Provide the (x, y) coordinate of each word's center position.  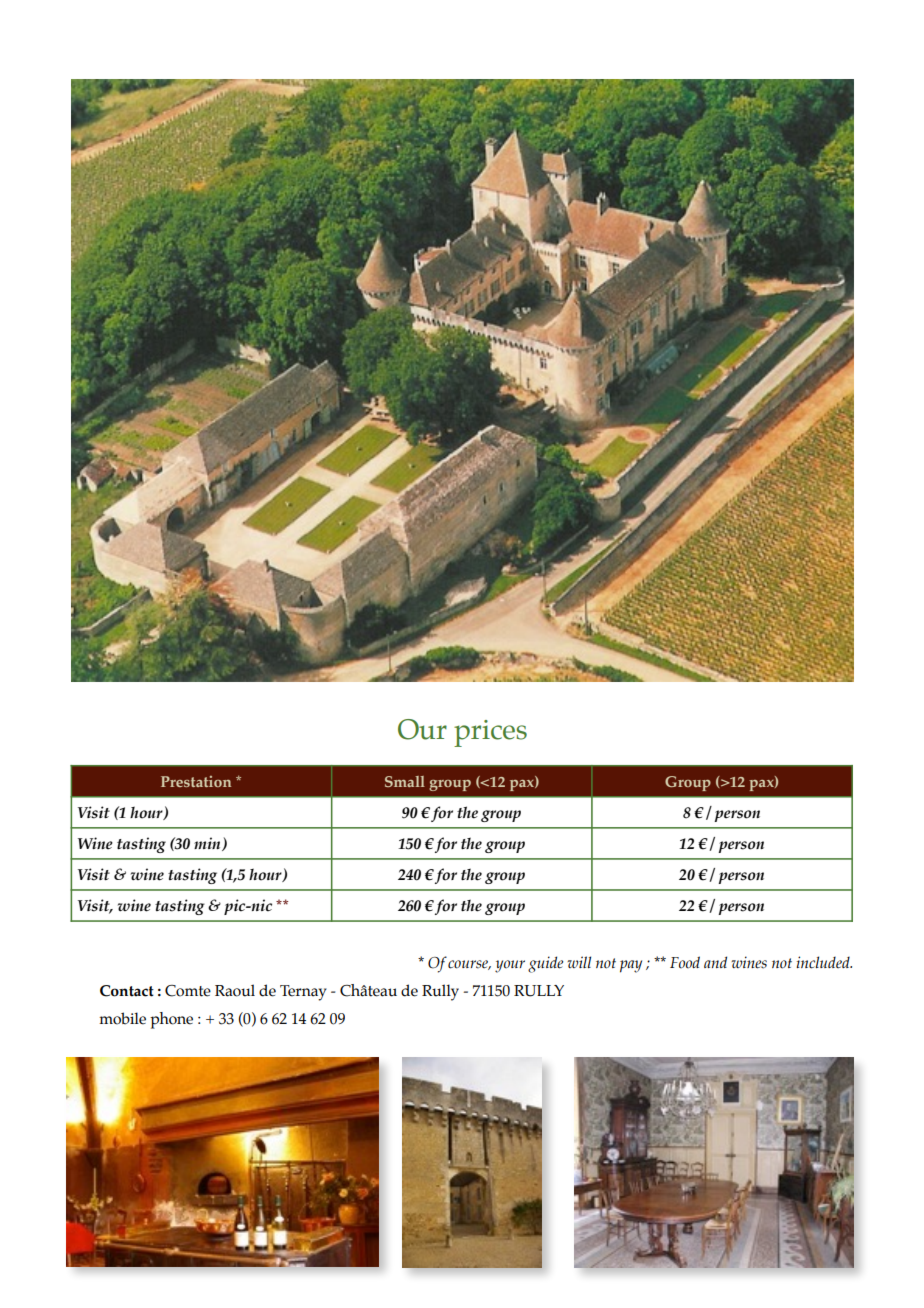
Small (405, 781)
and (715, 962)
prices (490, 733)
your (510, 966)
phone (171, 1020)
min (208, 844)
